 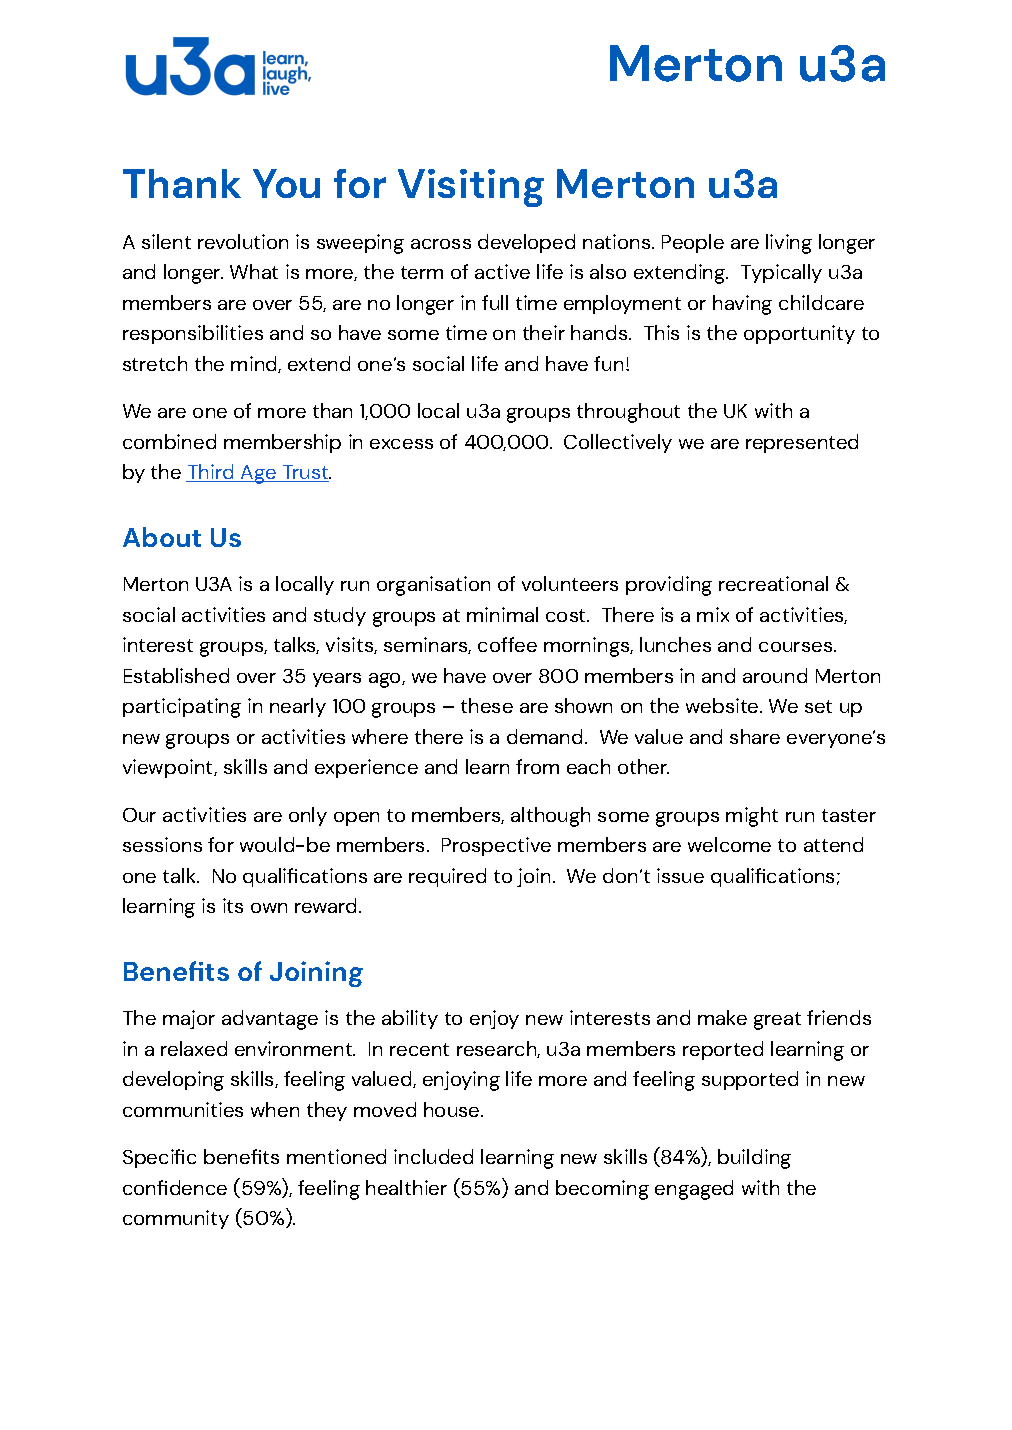 I want to click on revolution, so click(x=243, y=241).
